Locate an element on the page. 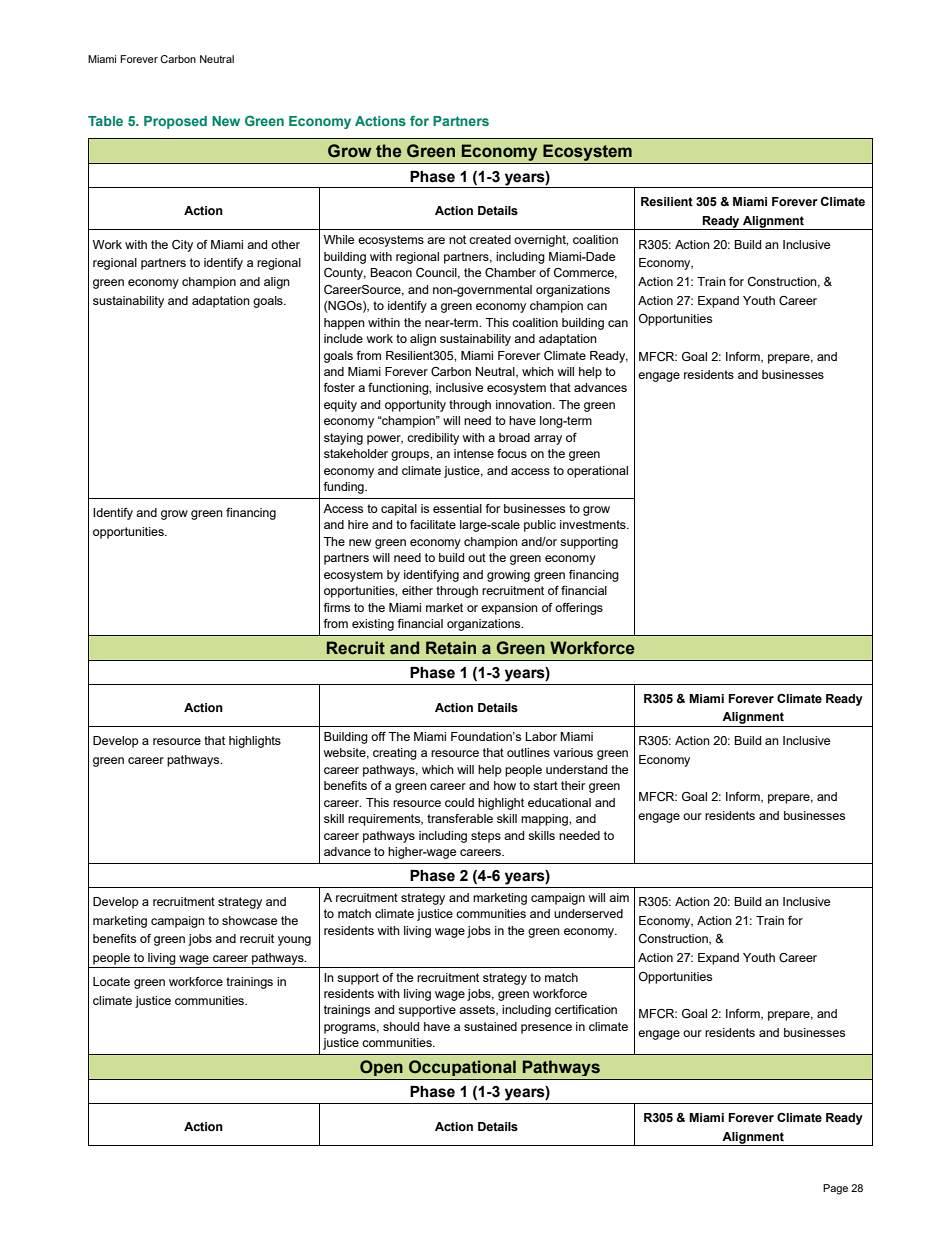 This image has height=1233, width=952. operational is located at coordinates (597, 472).
